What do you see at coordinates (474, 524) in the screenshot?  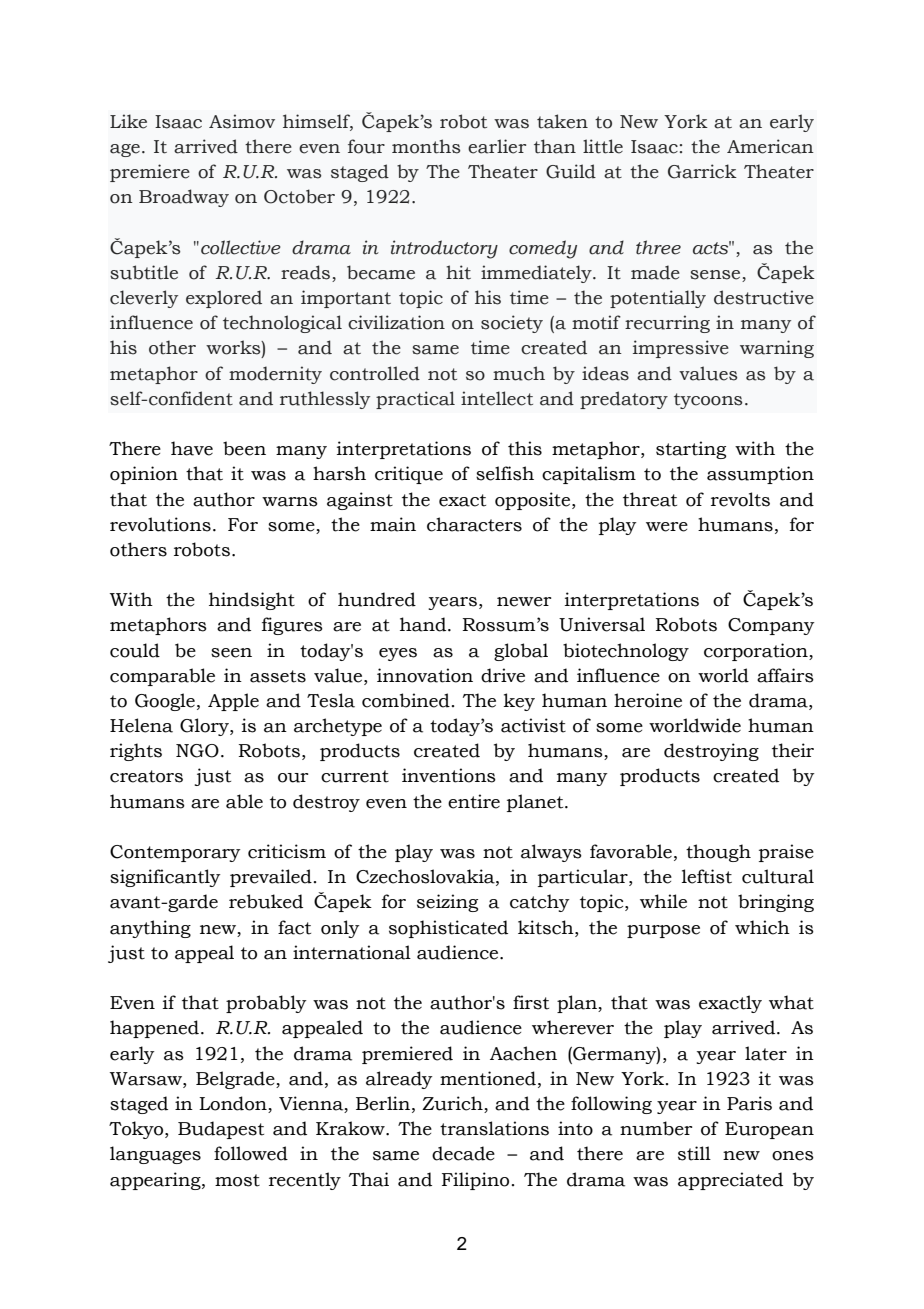 I see `characters` at bounding box center [474, 524].
